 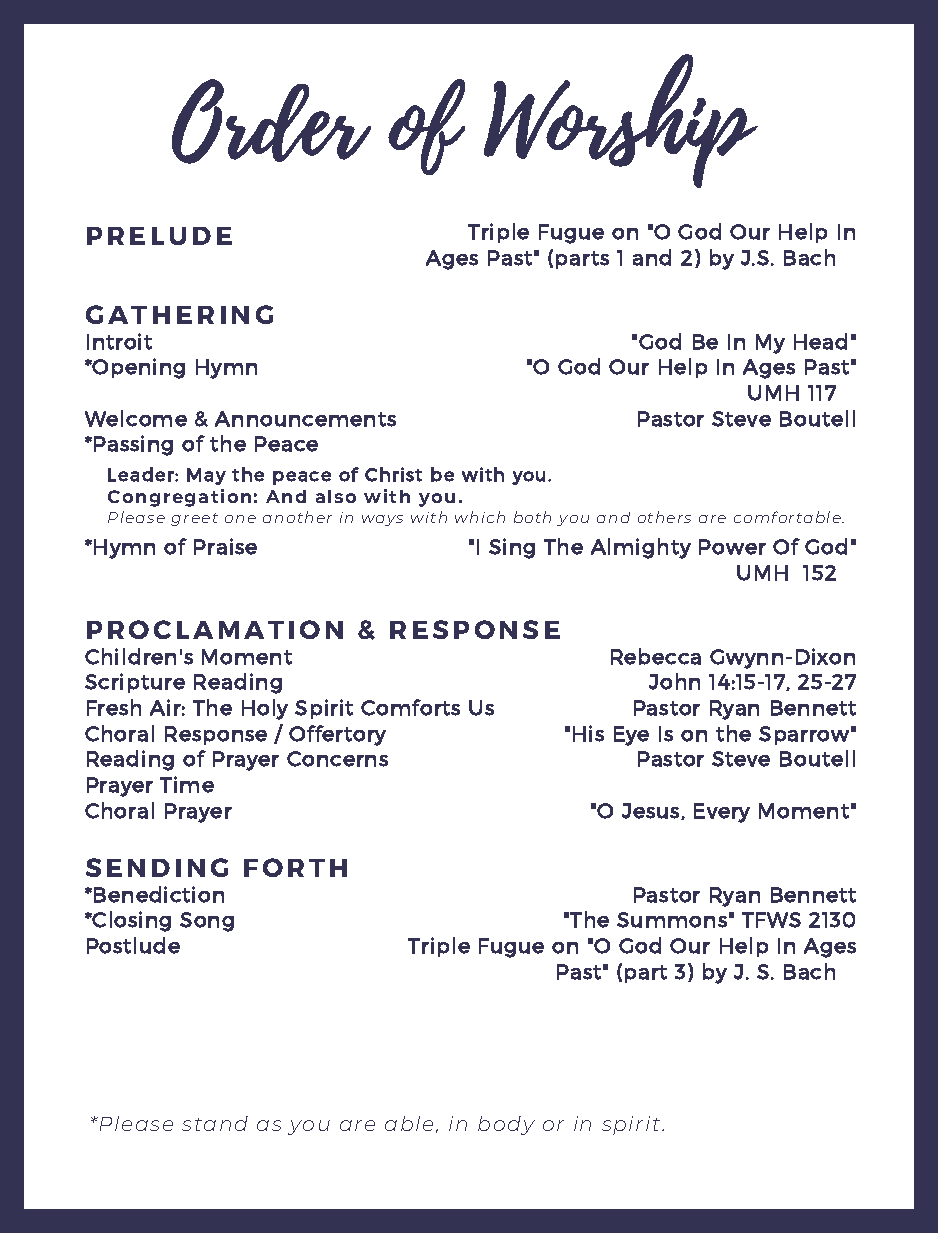 I want to click on Power, so click(x=732, y=547).
